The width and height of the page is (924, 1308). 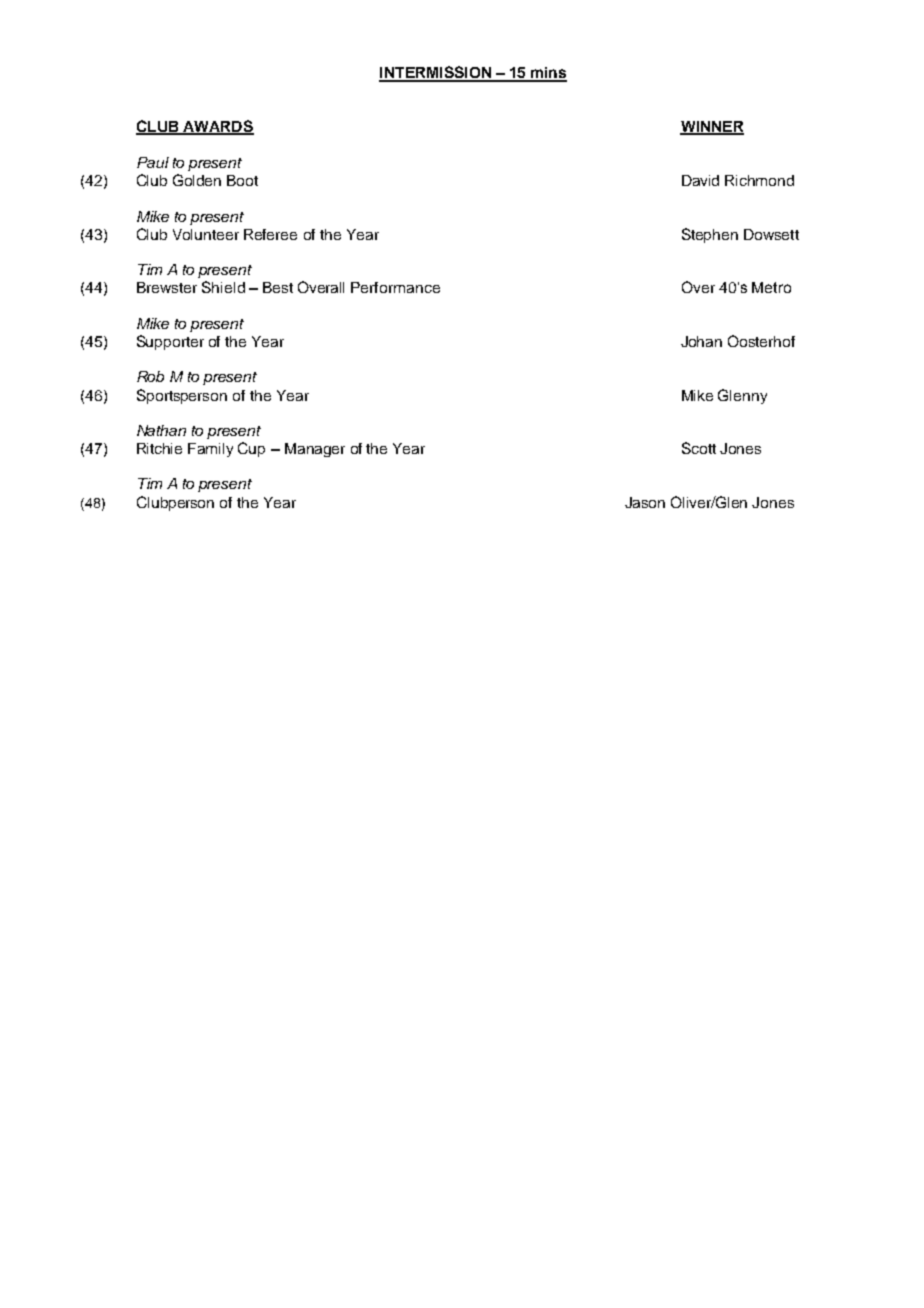 What do you see at coordinates (436, 73) in the page?
I see `INTERMISSION` at bounding box center [436, 73].
